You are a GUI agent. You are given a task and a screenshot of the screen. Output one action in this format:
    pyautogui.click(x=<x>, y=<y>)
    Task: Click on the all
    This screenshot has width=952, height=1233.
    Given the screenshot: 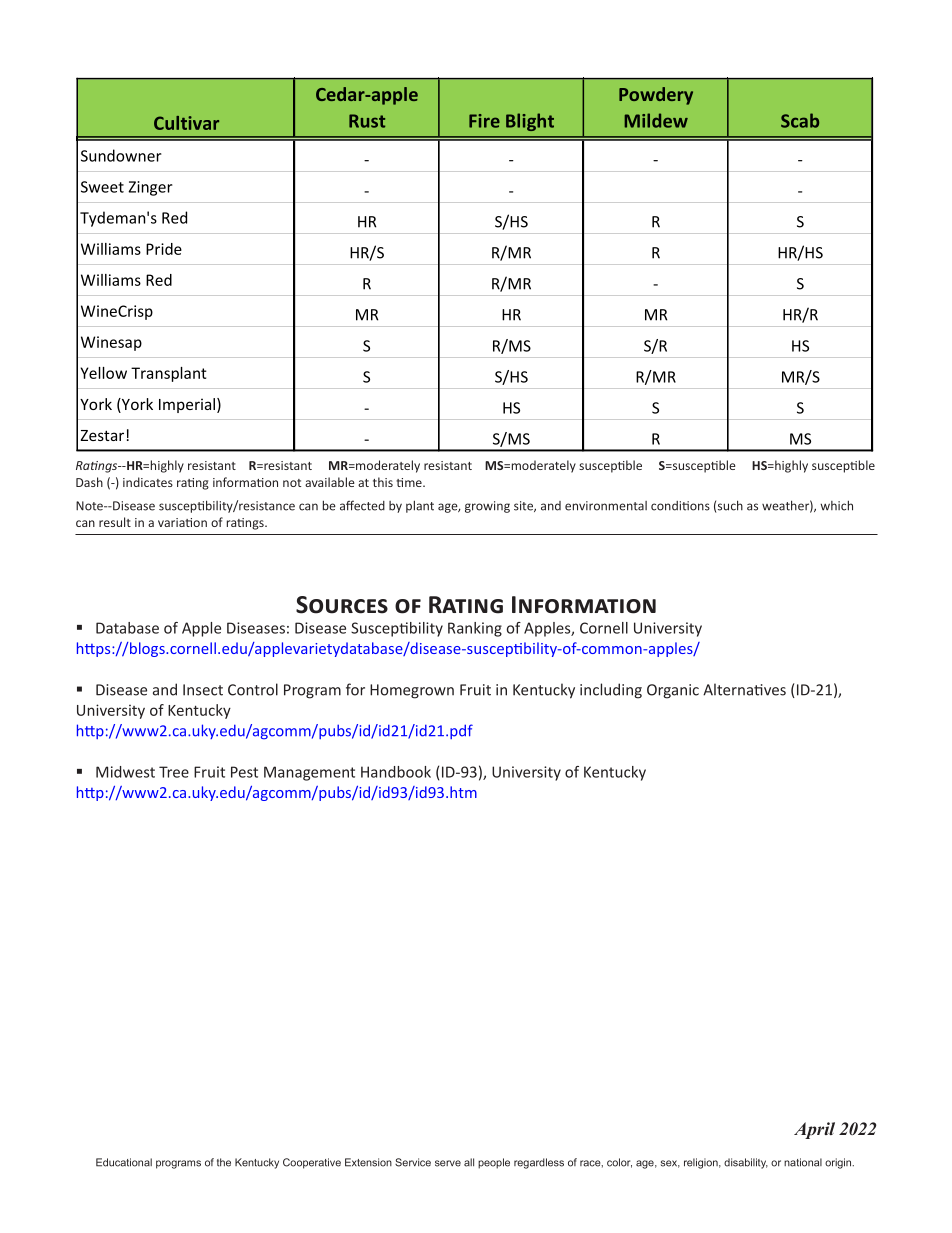 What is the action you would take?
    pyautogui.click(x=469, y=1162)
